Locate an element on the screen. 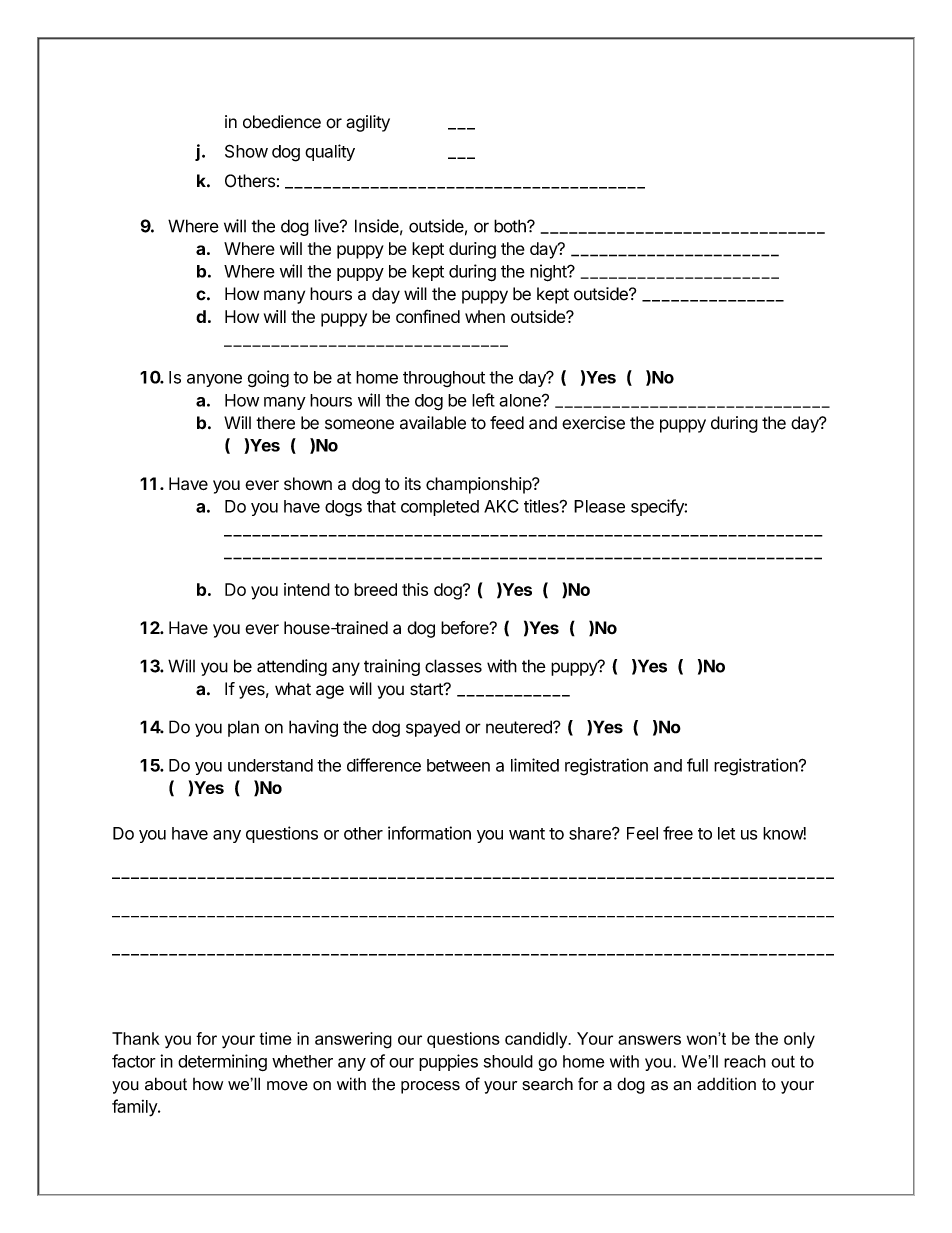  puppies is located at coordinates (448, 1062).
